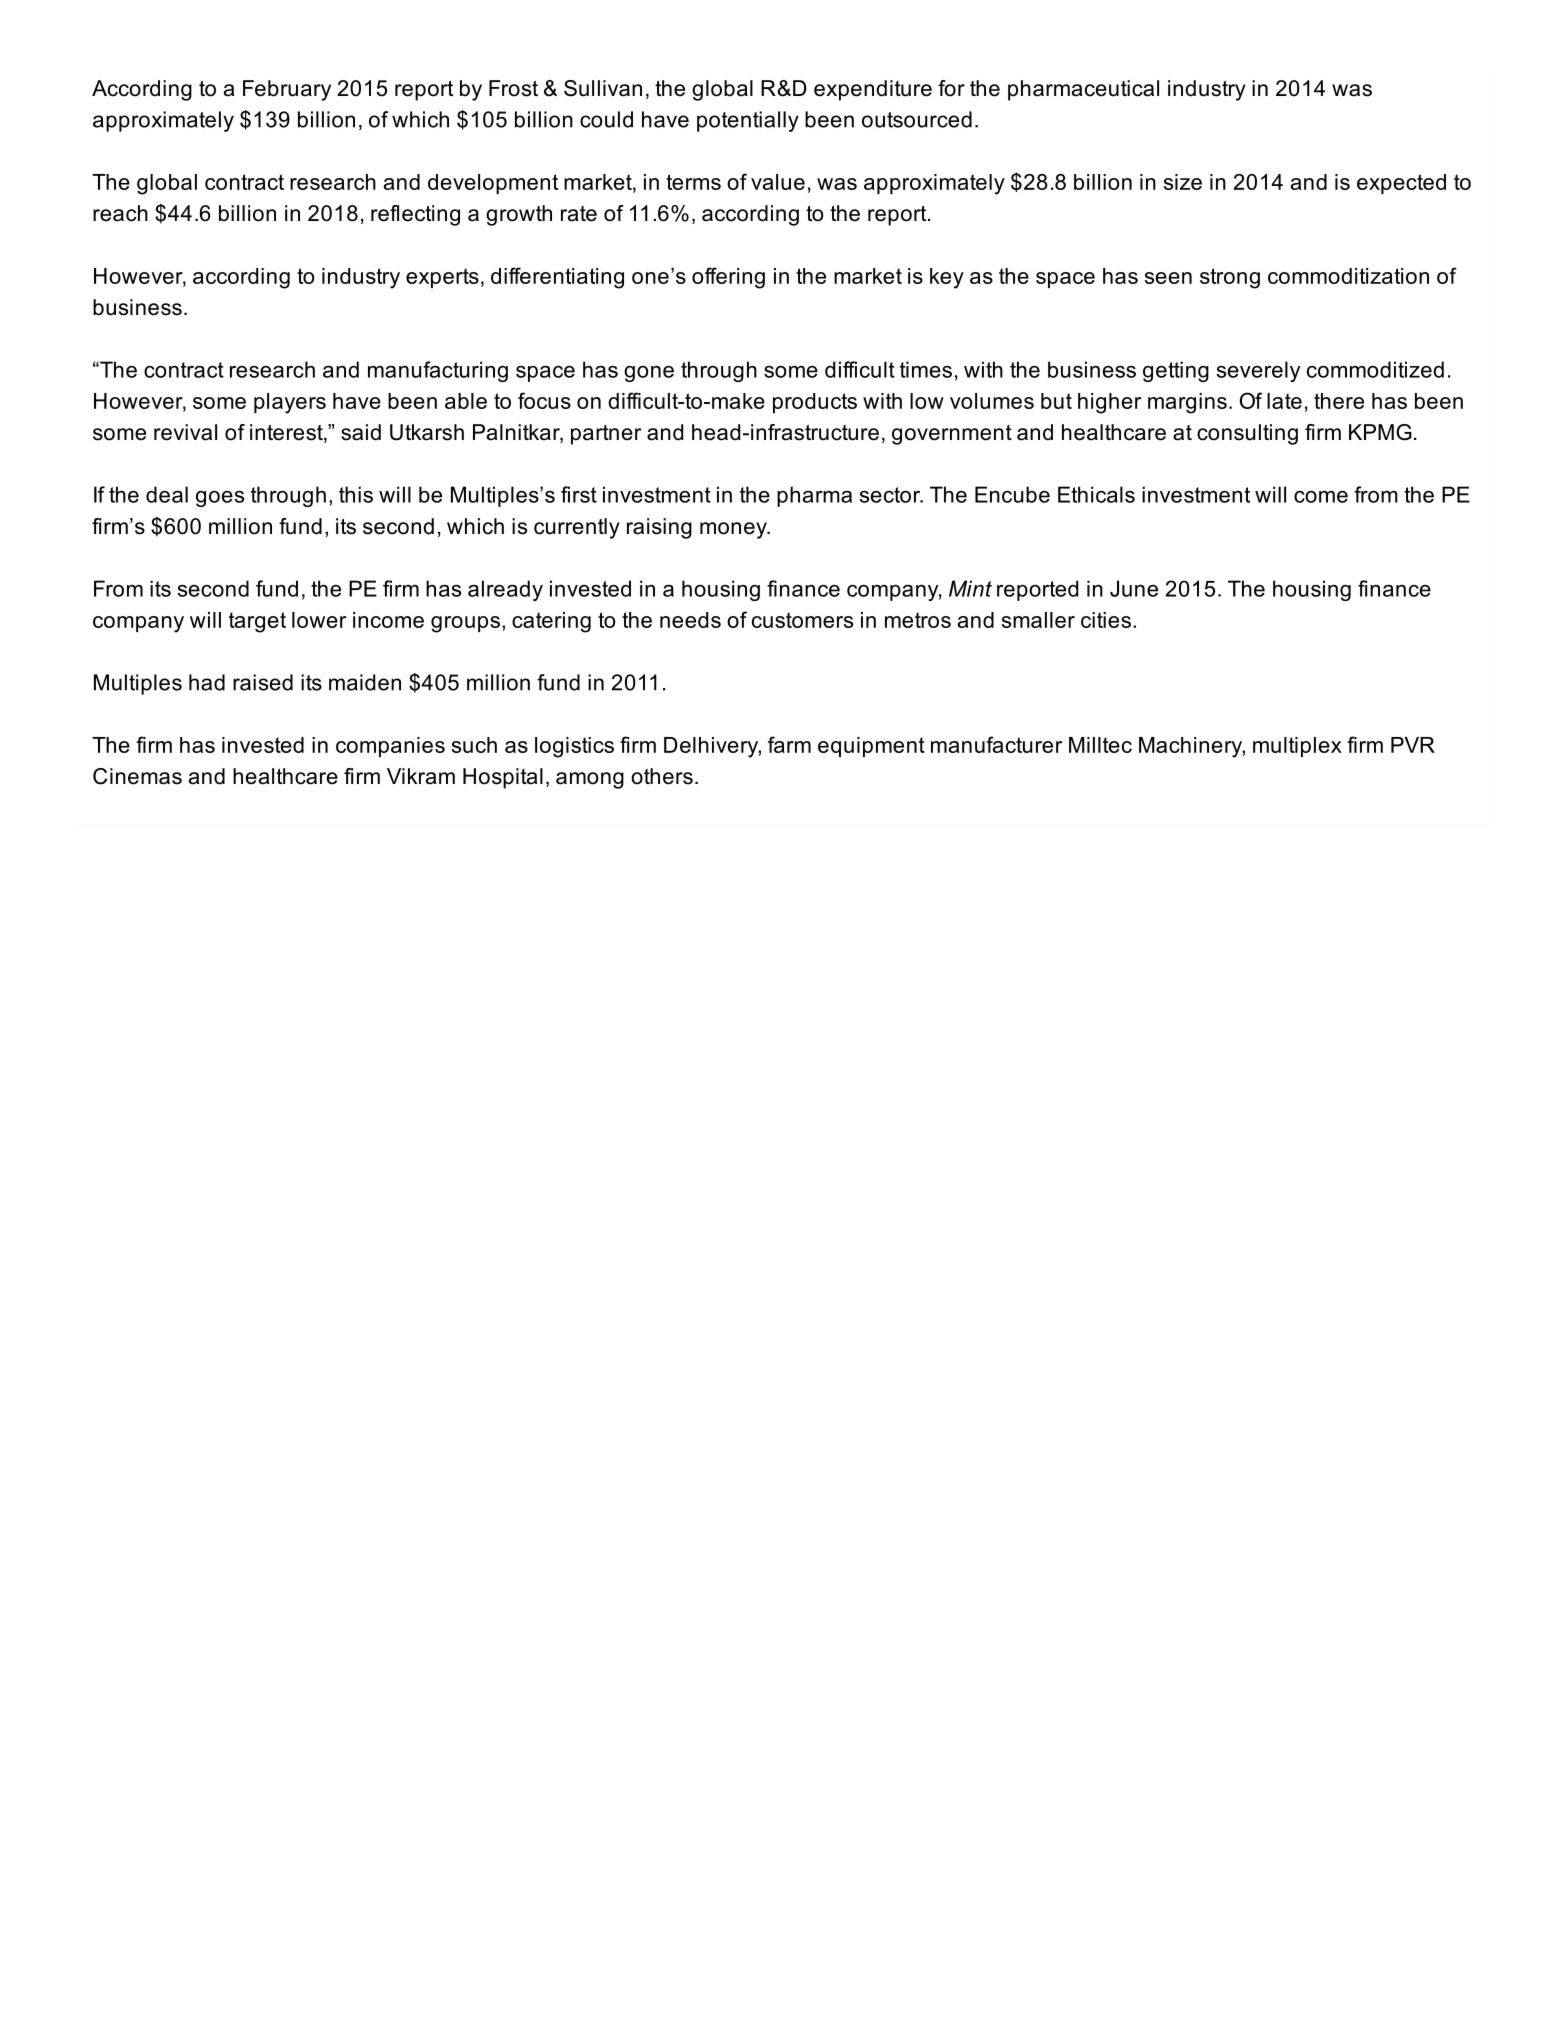 The image size is (1560, 2019). What do you see at coordinates (802, 620) in the screenshot?
I see `customers` at bounding box center [802, 620].
